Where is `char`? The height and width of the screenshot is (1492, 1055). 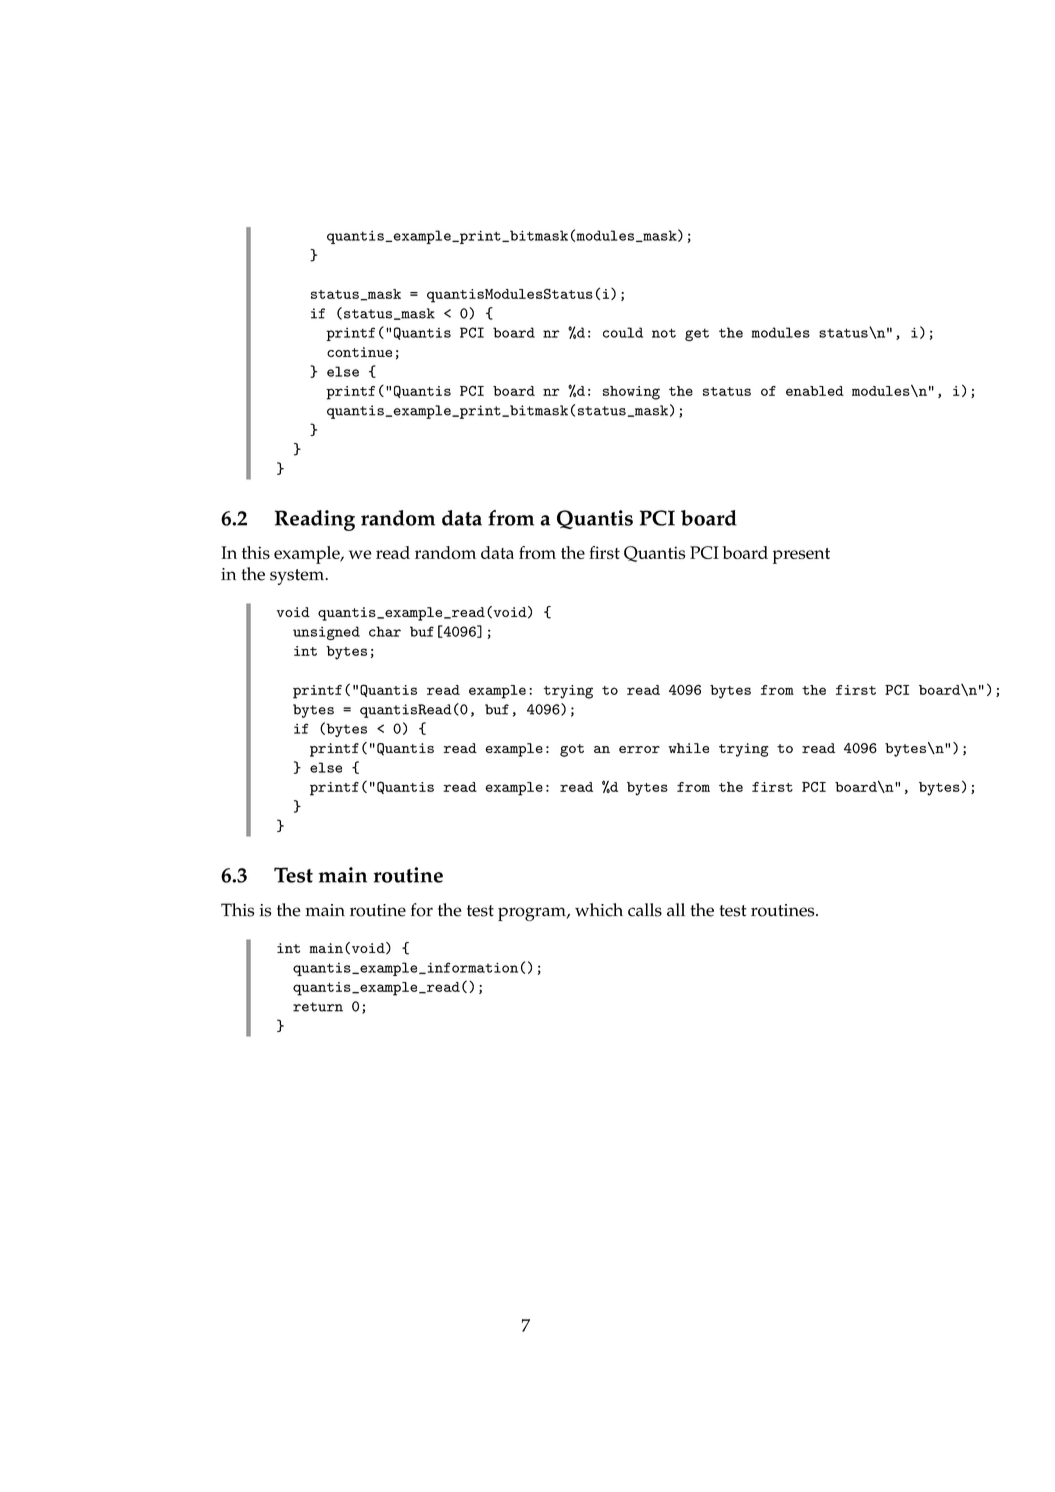 char is located at coordinates (385, 631).
